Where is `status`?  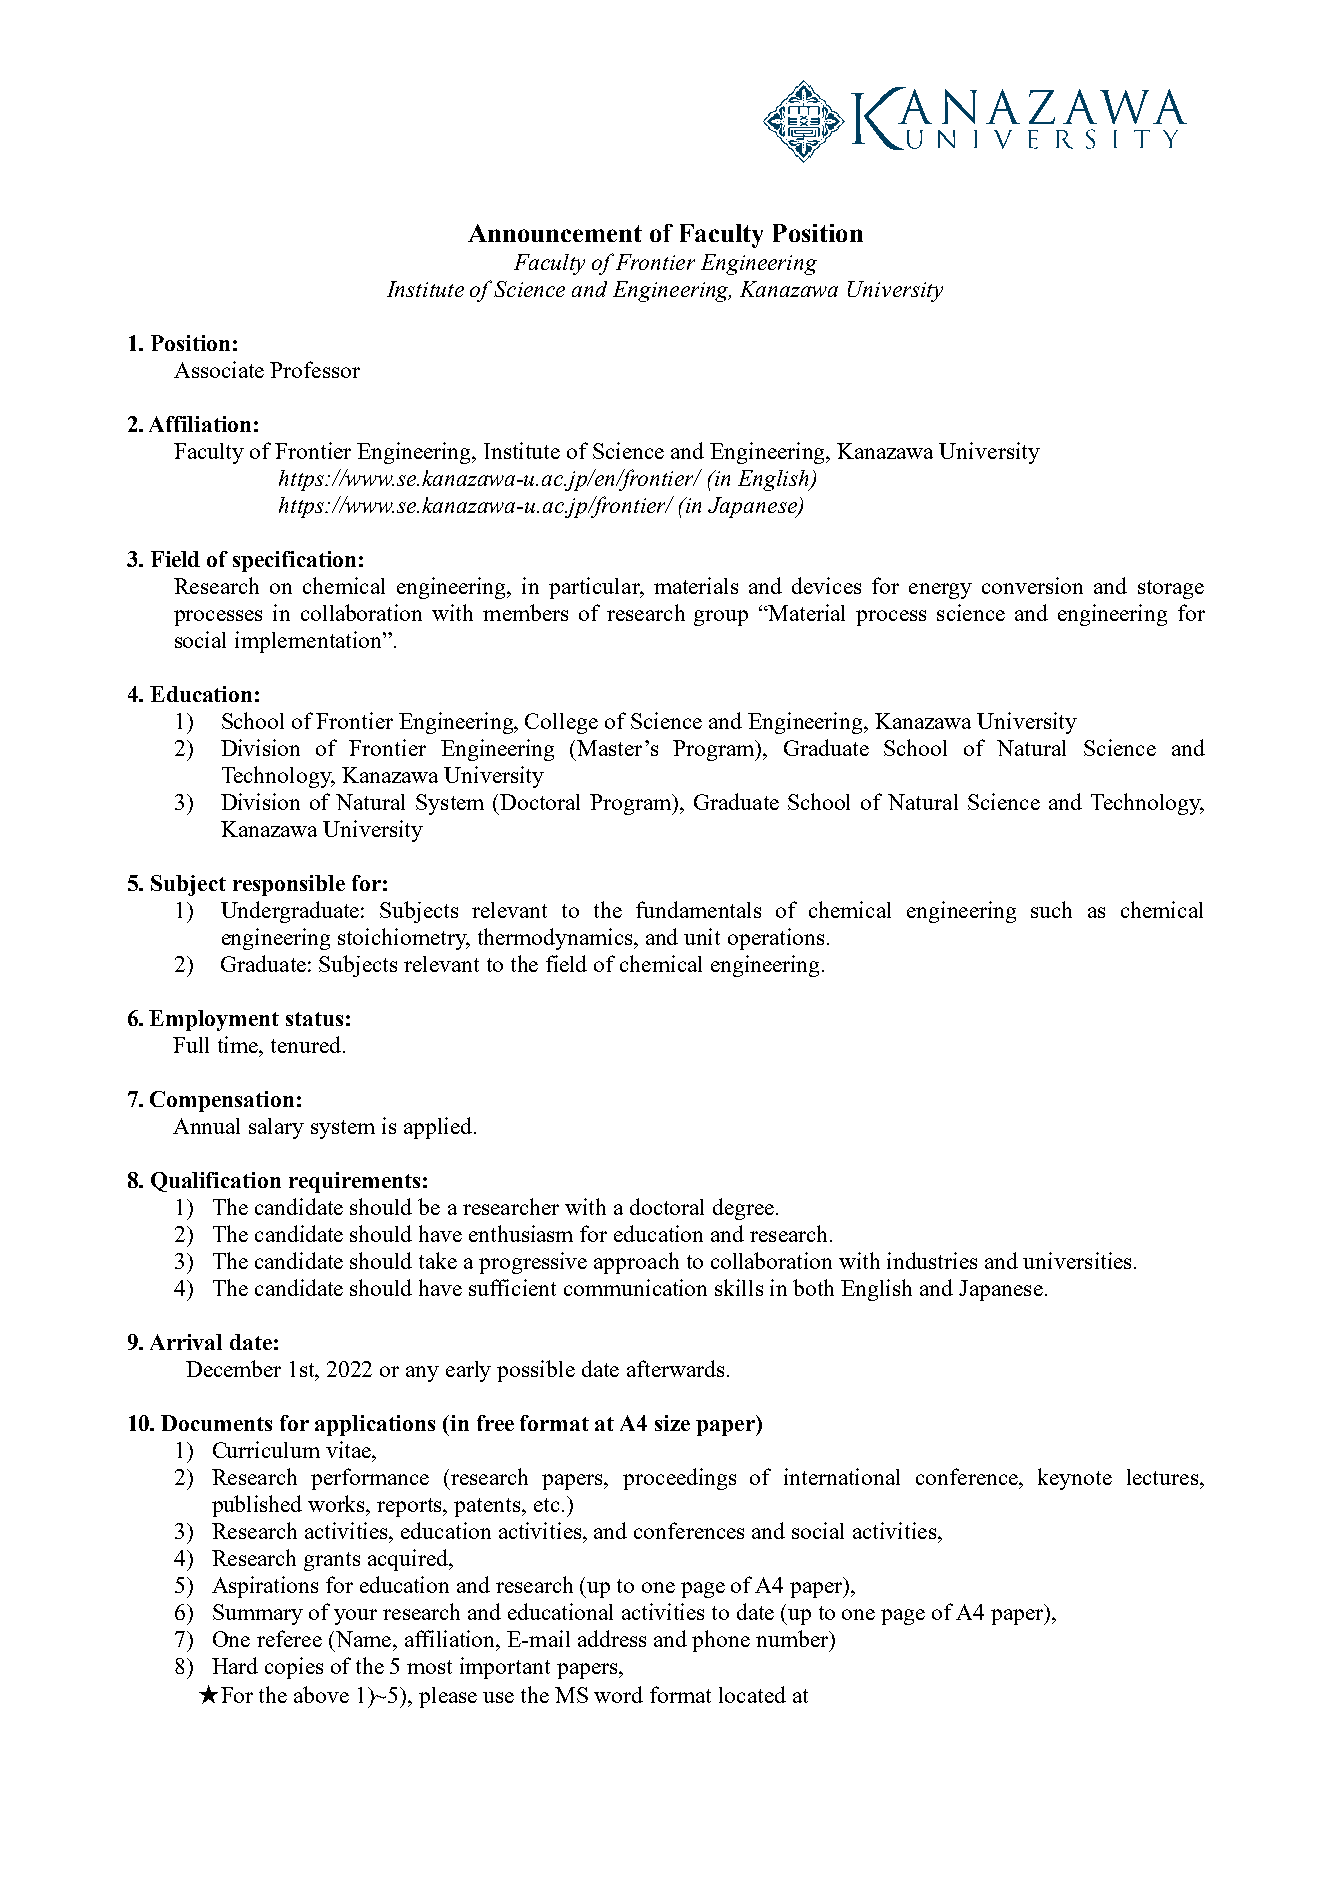
status is located at coordinates (314, 1019).
